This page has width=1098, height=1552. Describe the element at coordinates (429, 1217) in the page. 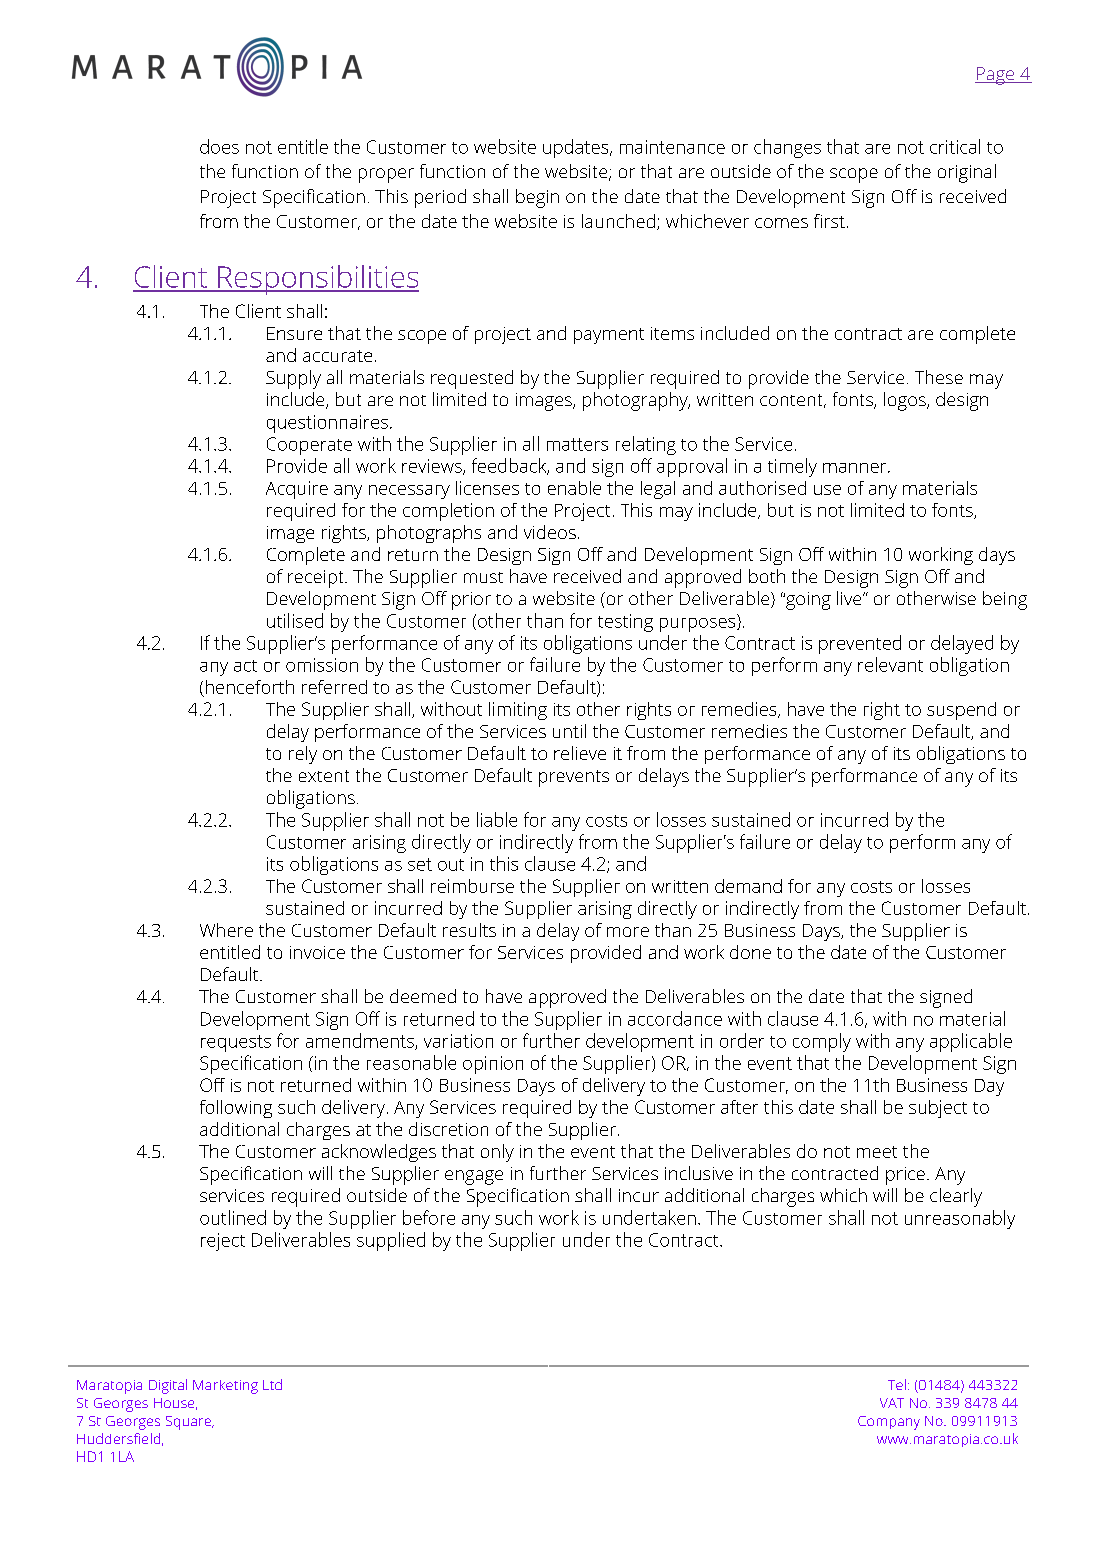

I see `before` at that location.
